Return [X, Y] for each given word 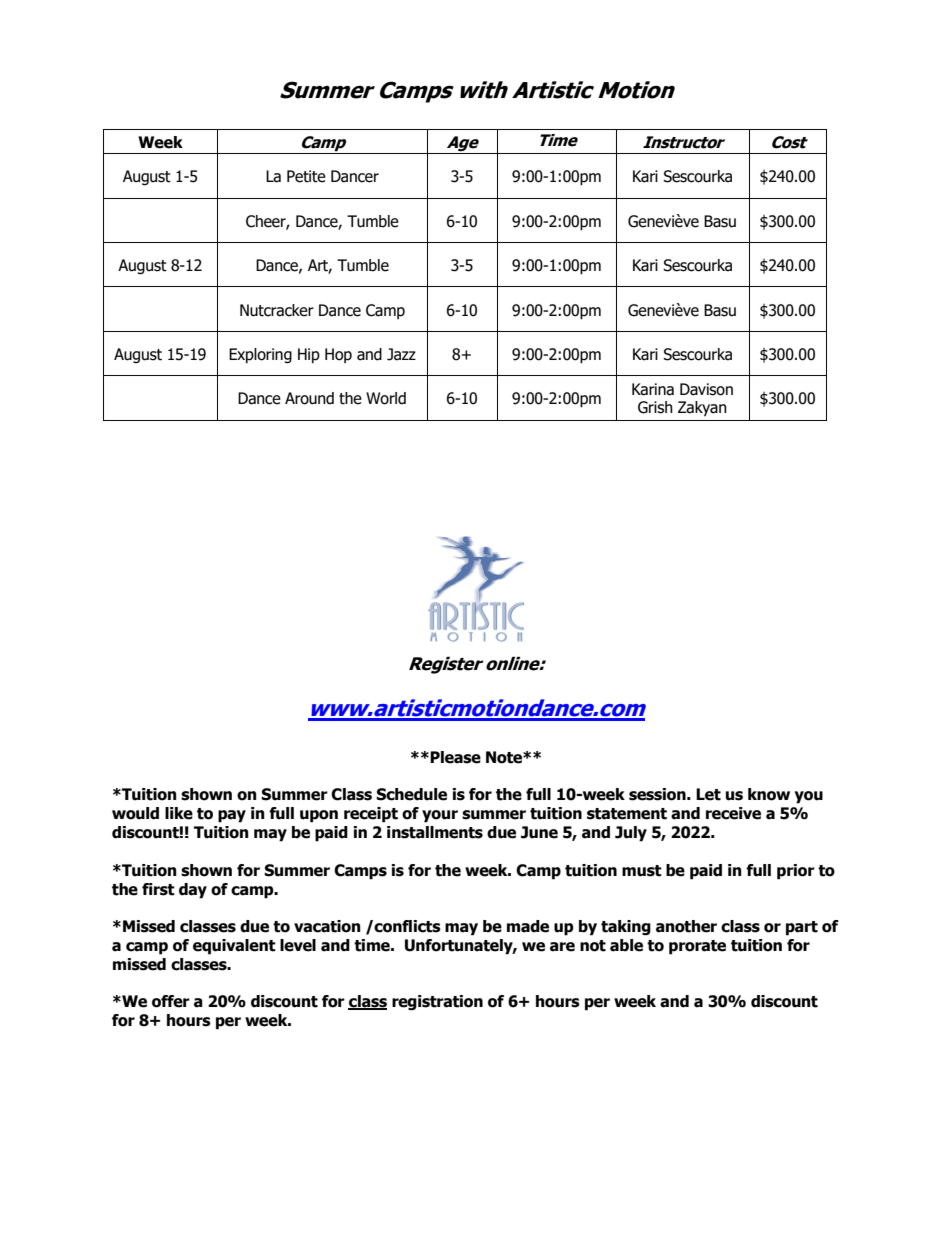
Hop [338, 355]
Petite [306, 176]
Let [708, 794]
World [386, 398]
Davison [706, 389]
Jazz [401, 354]
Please [455, 757]
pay [232, 816]
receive [733, 813]
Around [309, 398]
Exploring [260, 355]
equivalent [234, 947]
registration [437, 1003]
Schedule [411, 794]
